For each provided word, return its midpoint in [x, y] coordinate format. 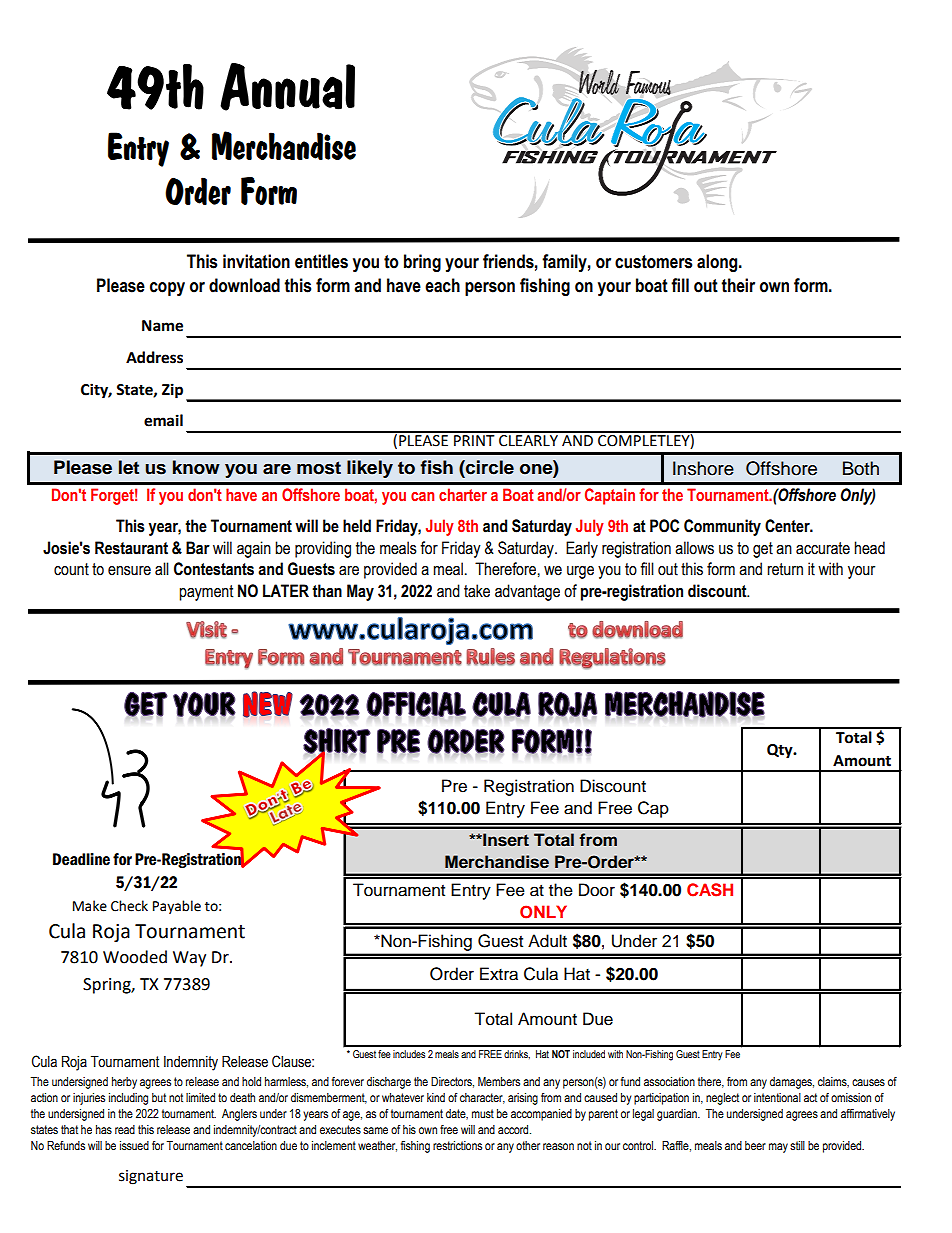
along [718, 263]
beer [755, 1145]
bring [422, 263]
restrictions [457, 1145]
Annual [287, 87]
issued [134, 1145]
